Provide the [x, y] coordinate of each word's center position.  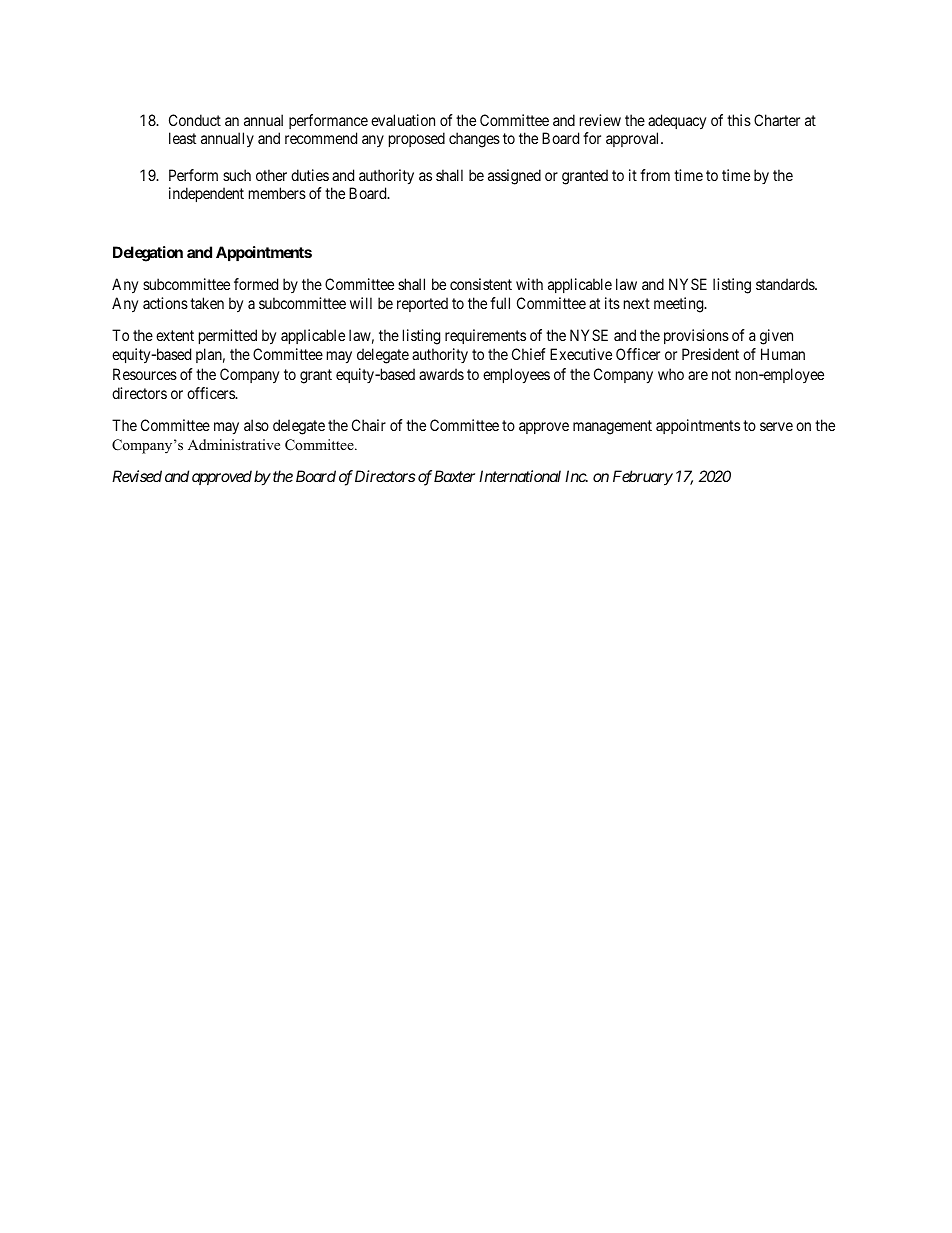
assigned [514, 177]
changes [474, 140]
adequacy [677, 123]
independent [206, 194]
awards [441, 374]
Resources [145, 374]
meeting [680, 305]
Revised [137, 476]
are [698, 375]
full [500, 303]
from [655, 175]
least [182, 138]
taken [207, 303]
